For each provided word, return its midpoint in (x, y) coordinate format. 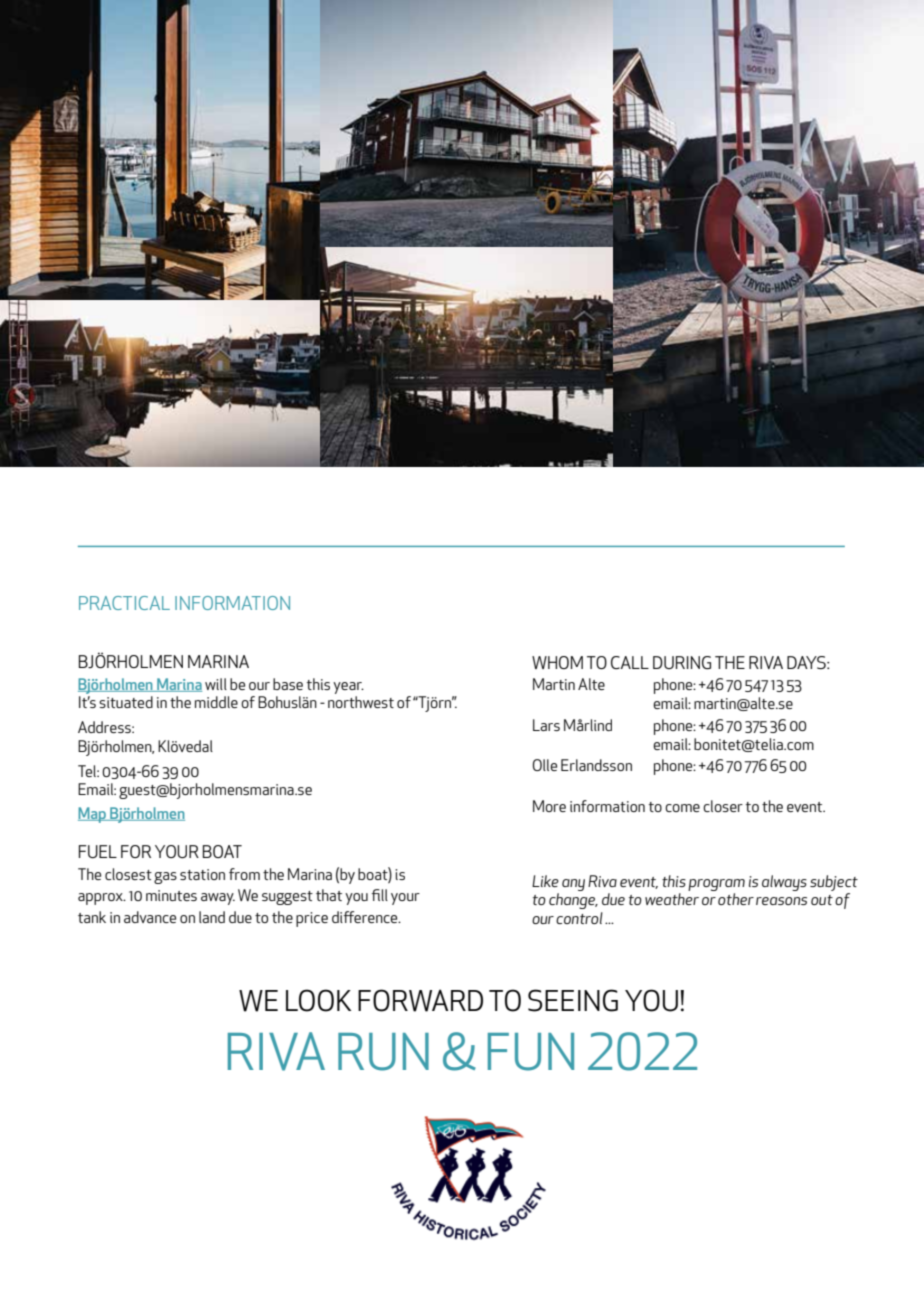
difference (366, 917)
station (202, 874)
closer (723, 806)
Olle (545, 765)
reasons (781, 901)
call (630, 662)
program (716, 885)
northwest (361, 702)
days (807, 662)
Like (545, 881)
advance (150, 917)
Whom (557, 662)
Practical (124, 603)
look (318, 1000)
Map (93, 815)
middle (216, 702)
